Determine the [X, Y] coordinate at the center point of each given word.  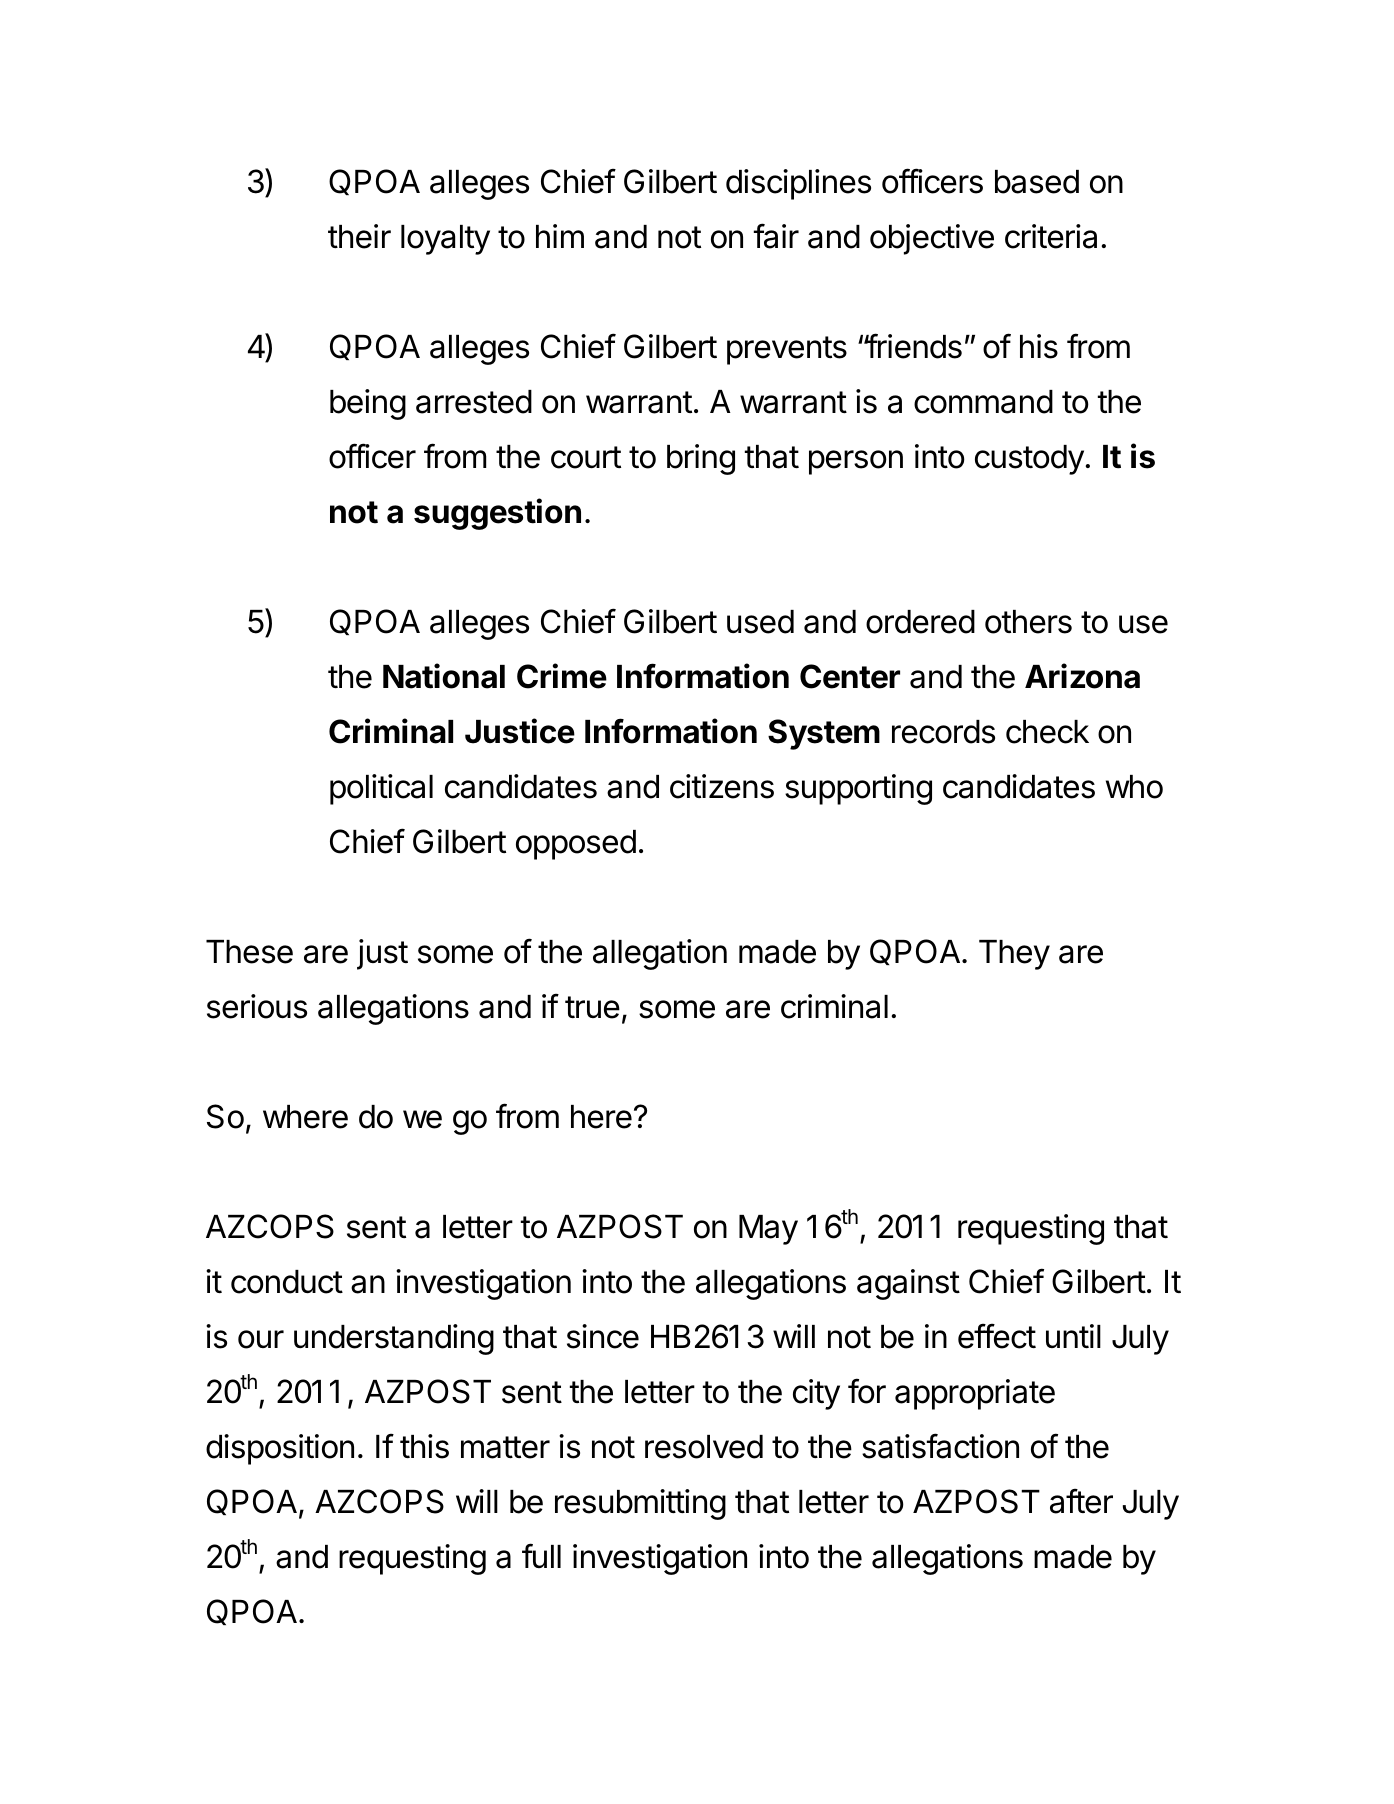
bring [701, 459]
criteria [1051, 236]
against [908, 1284]
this [424, 1446]
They [1014, 955]
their [359, 236]
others [1028, 622]
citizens [722, 786]
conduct [287, 1282]
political [381, 789]
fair [776, 236]
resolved [704, 1447]
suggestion [497, 514]
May [768, 1230]
